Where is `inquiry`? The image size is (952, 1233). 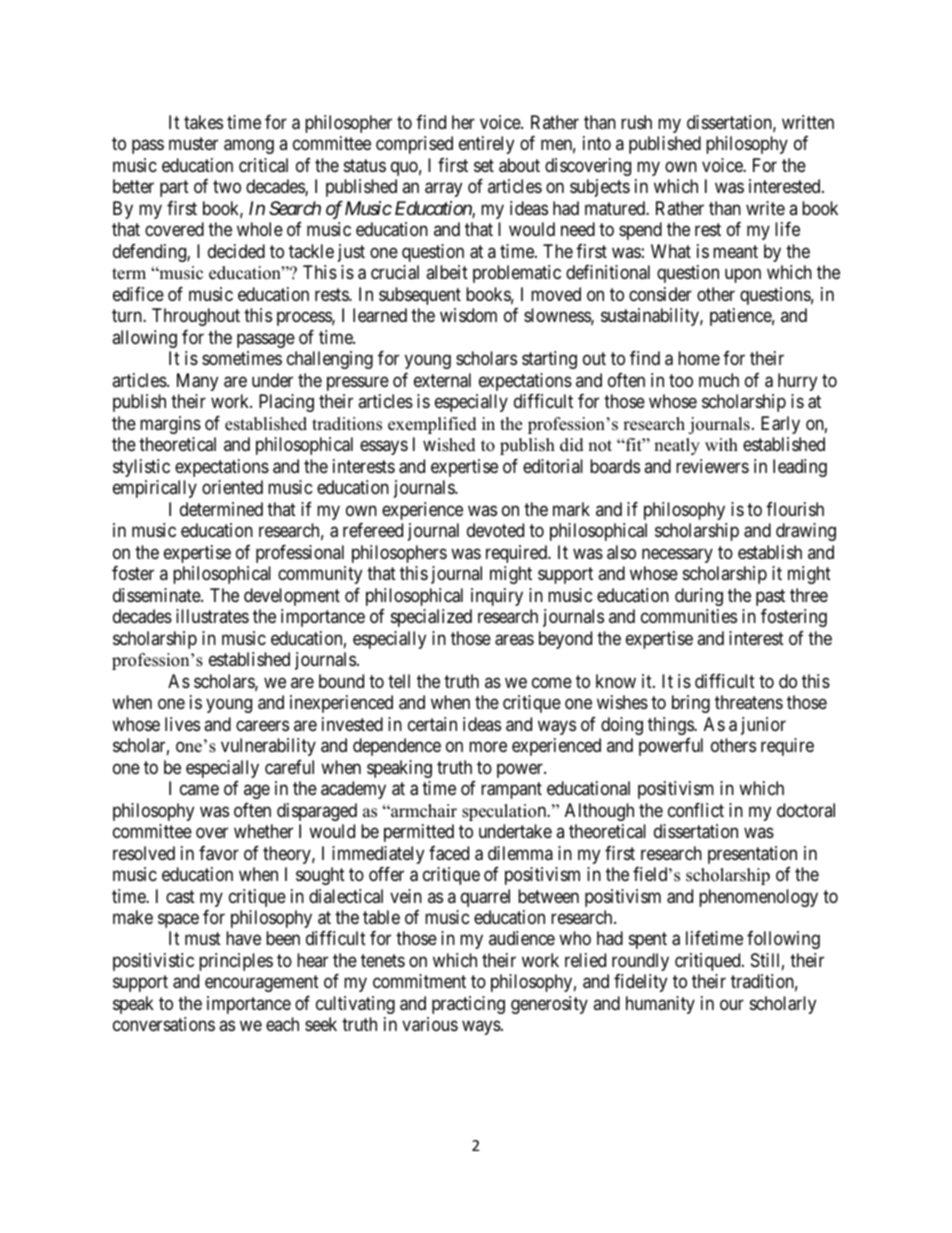
inquiry is located at coordinates (497, 597).
